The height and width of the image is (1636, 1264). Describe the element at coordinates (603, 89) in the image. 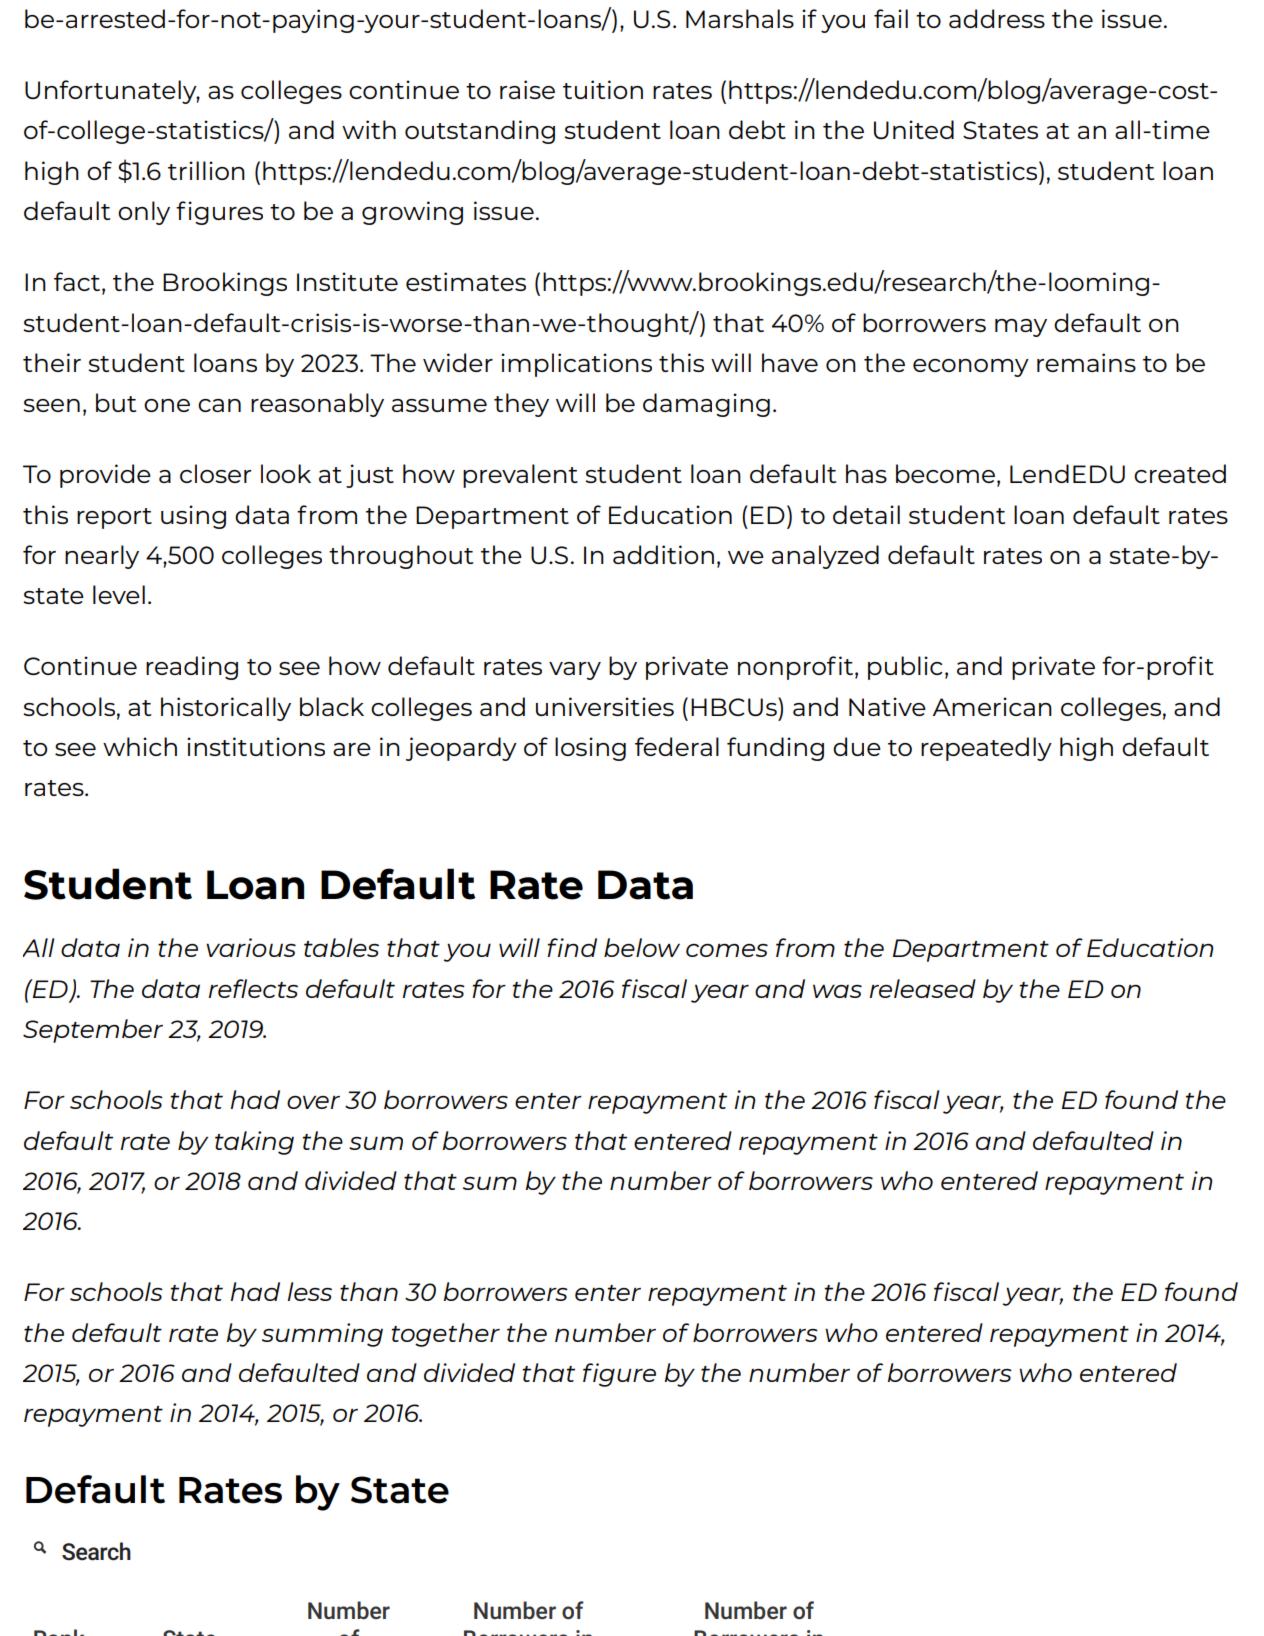

I see `tuition` at that location.
